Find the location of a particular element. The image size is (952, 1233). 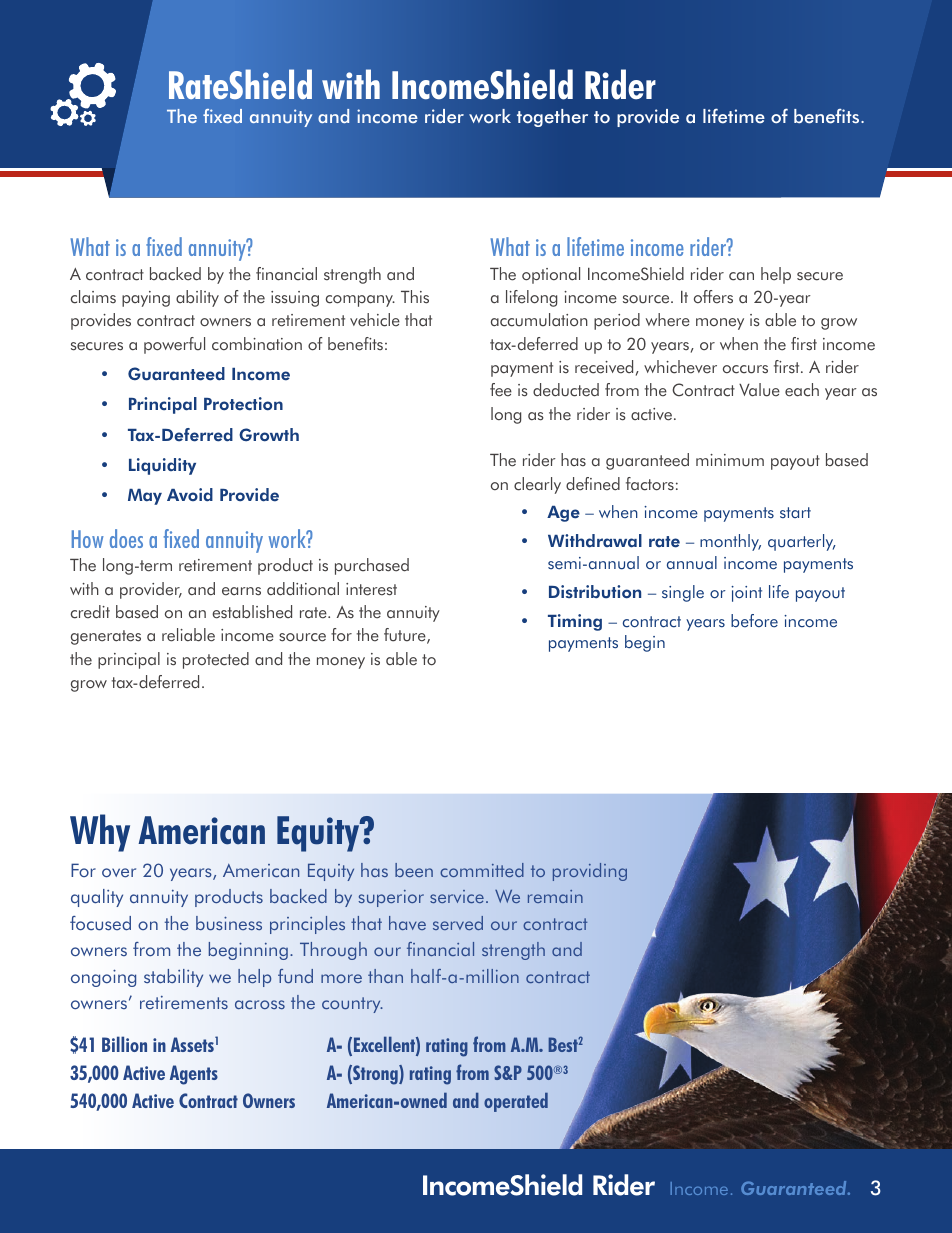

paying is located at coordinates (146, 299).
